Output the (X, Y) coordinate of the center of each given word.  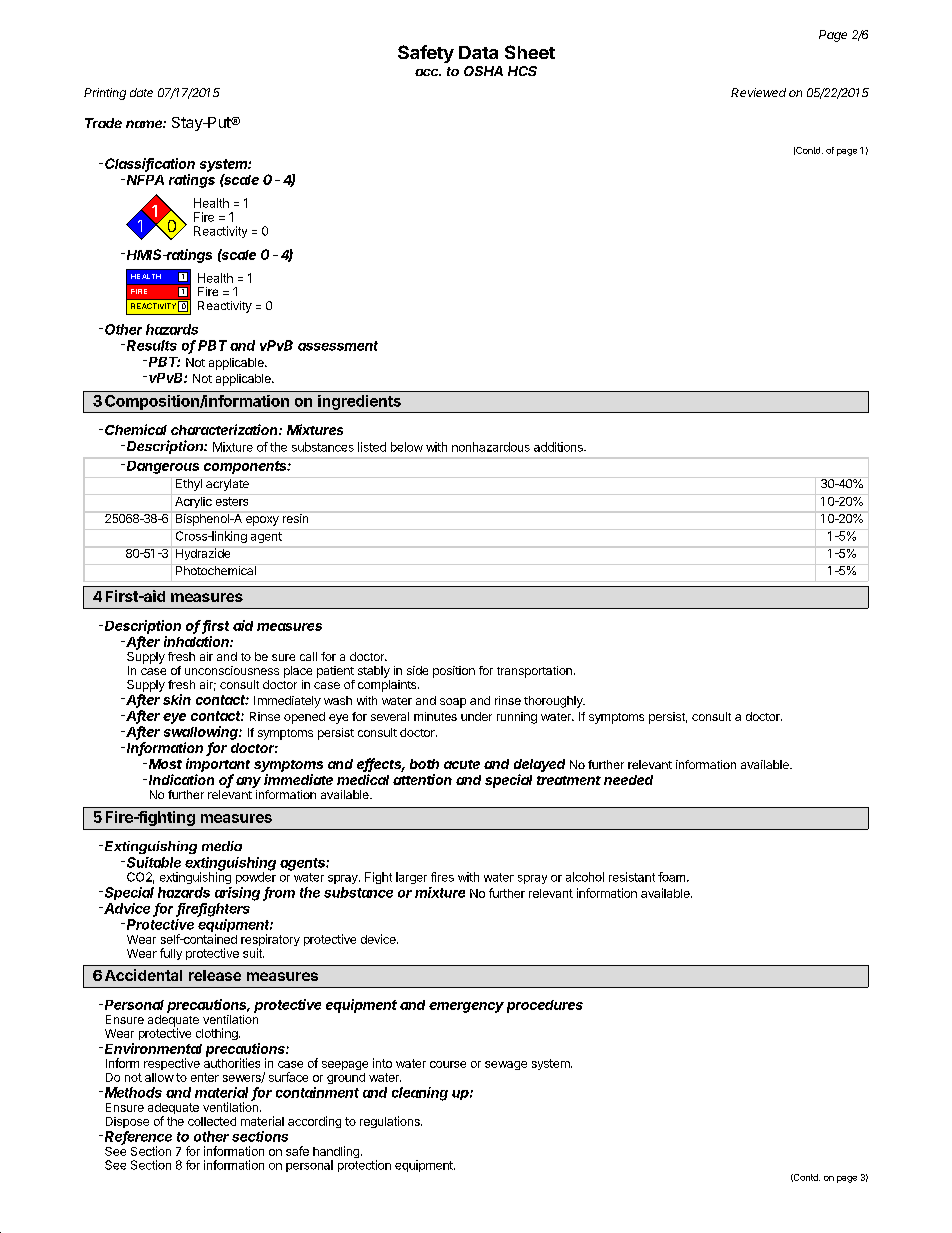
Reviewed (758, 92)
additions (559, 447)
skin (177, 699)
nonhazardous (491, 447)
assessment (338, 346)
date (141, 92)
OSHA (483, 71)
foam (673, 877)
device (379, 939)
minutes (435, 716)
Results (152, 345)
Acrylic (193, 502)
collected (212, 1121)
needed (628, 780)
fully (171, 954)
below (407, 447)
